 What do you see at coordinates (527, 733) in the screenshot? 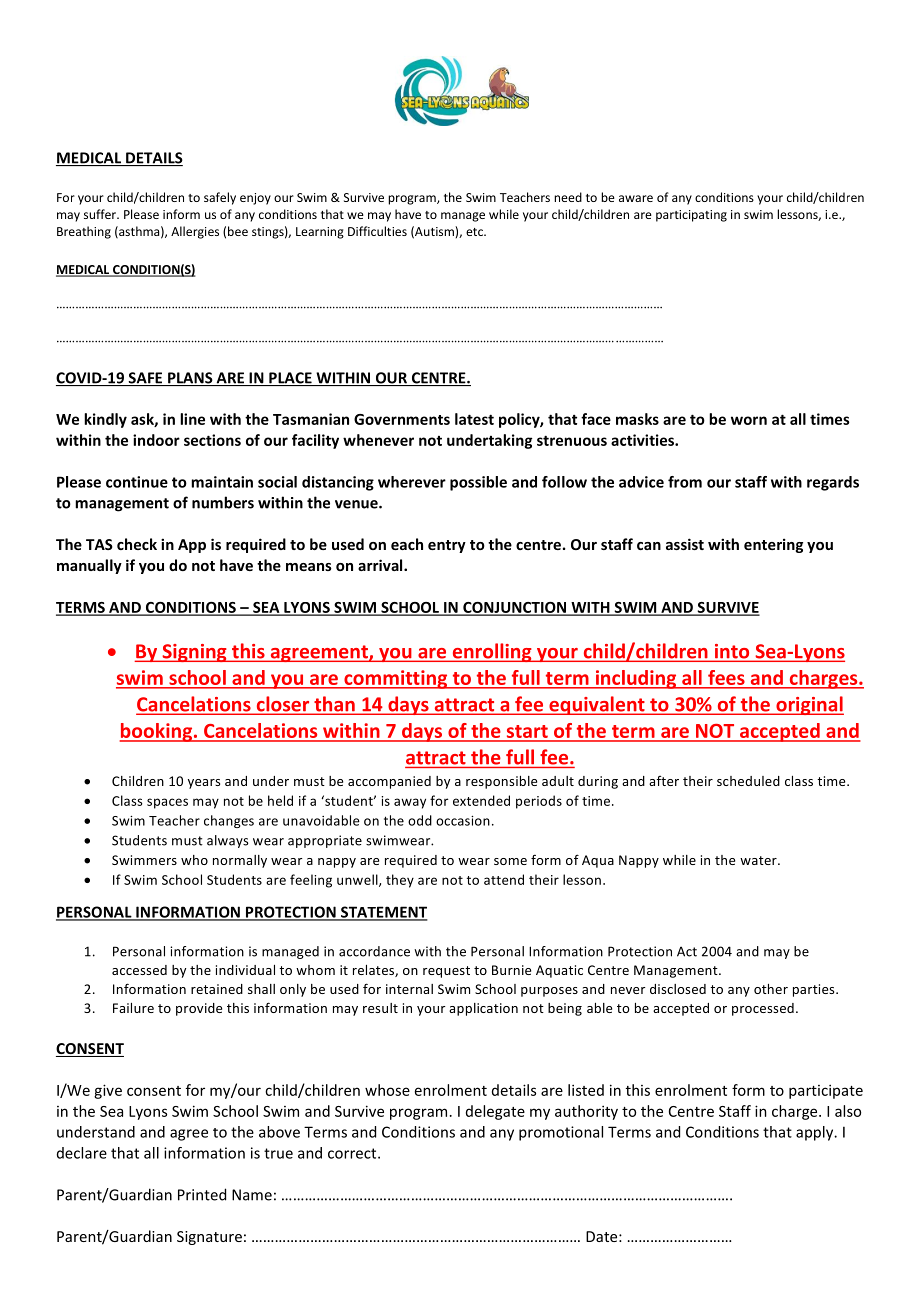
I see `start` at bounding box center [527, 733].
